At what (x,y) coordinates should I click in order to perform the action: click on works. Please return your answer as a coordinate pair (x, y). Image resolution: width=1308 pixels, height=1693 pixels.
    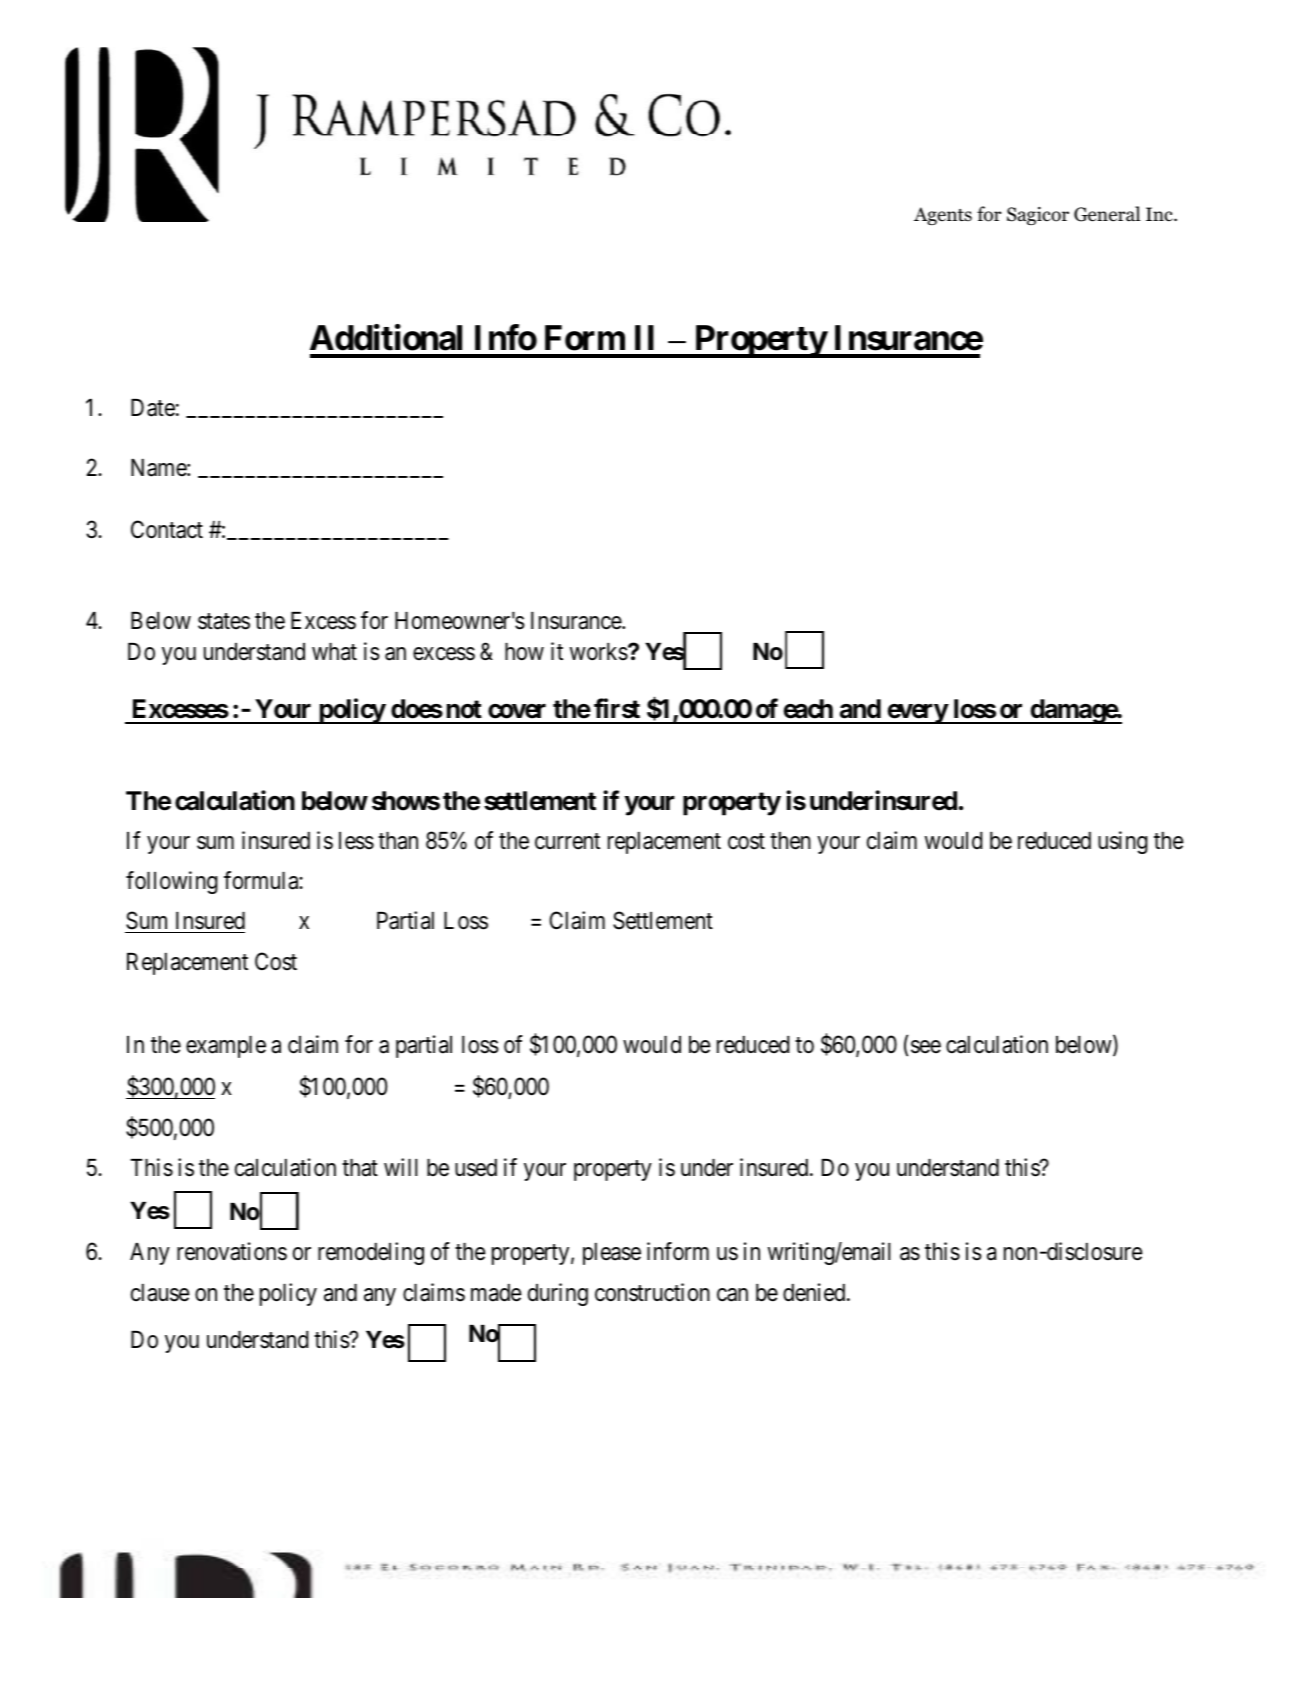
    Looking at the image, I should click on (599, 652).
